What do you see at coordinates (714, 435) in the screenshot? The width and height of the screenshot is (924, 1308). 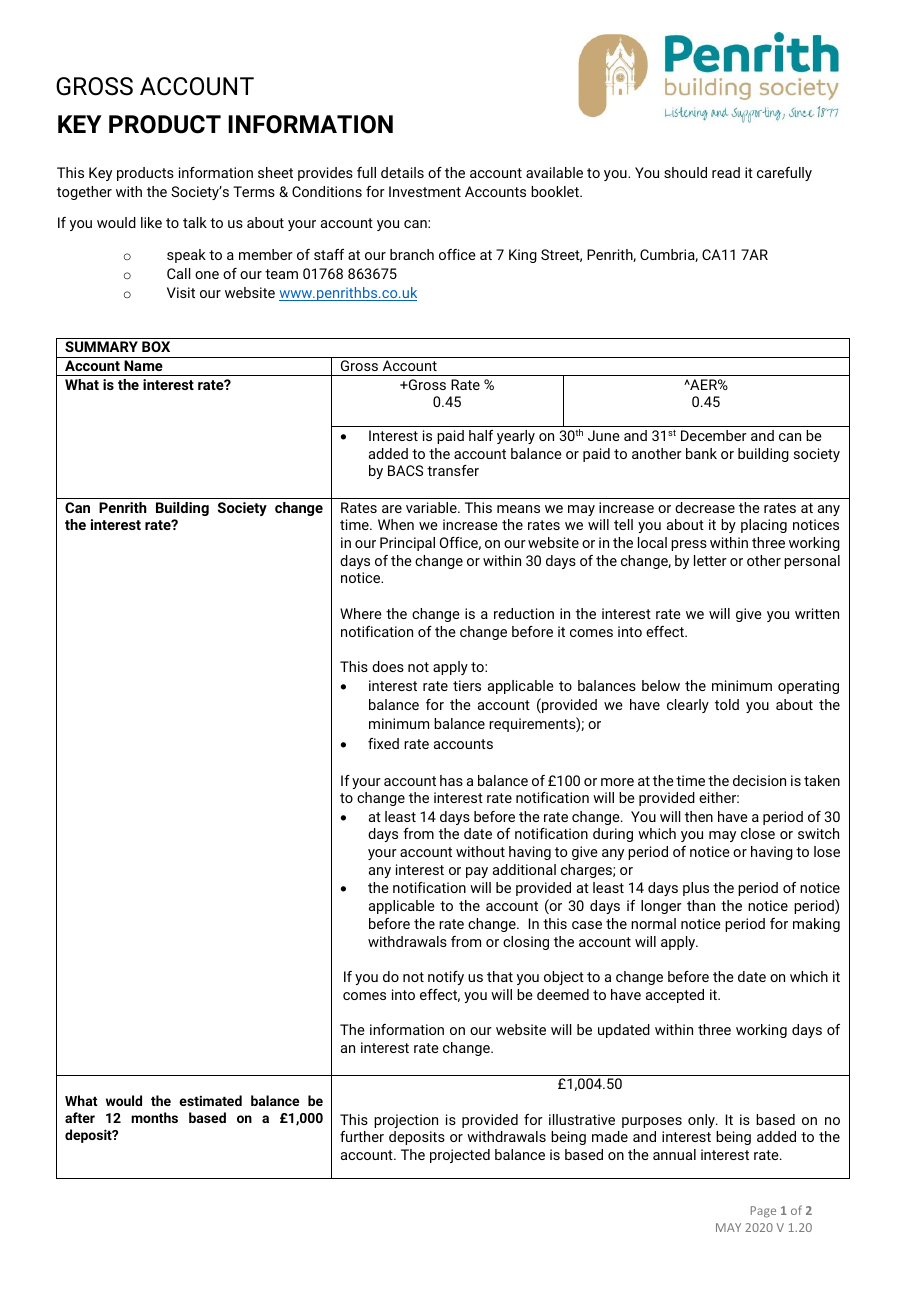 I see `December` at bounding box center [714, 435].
